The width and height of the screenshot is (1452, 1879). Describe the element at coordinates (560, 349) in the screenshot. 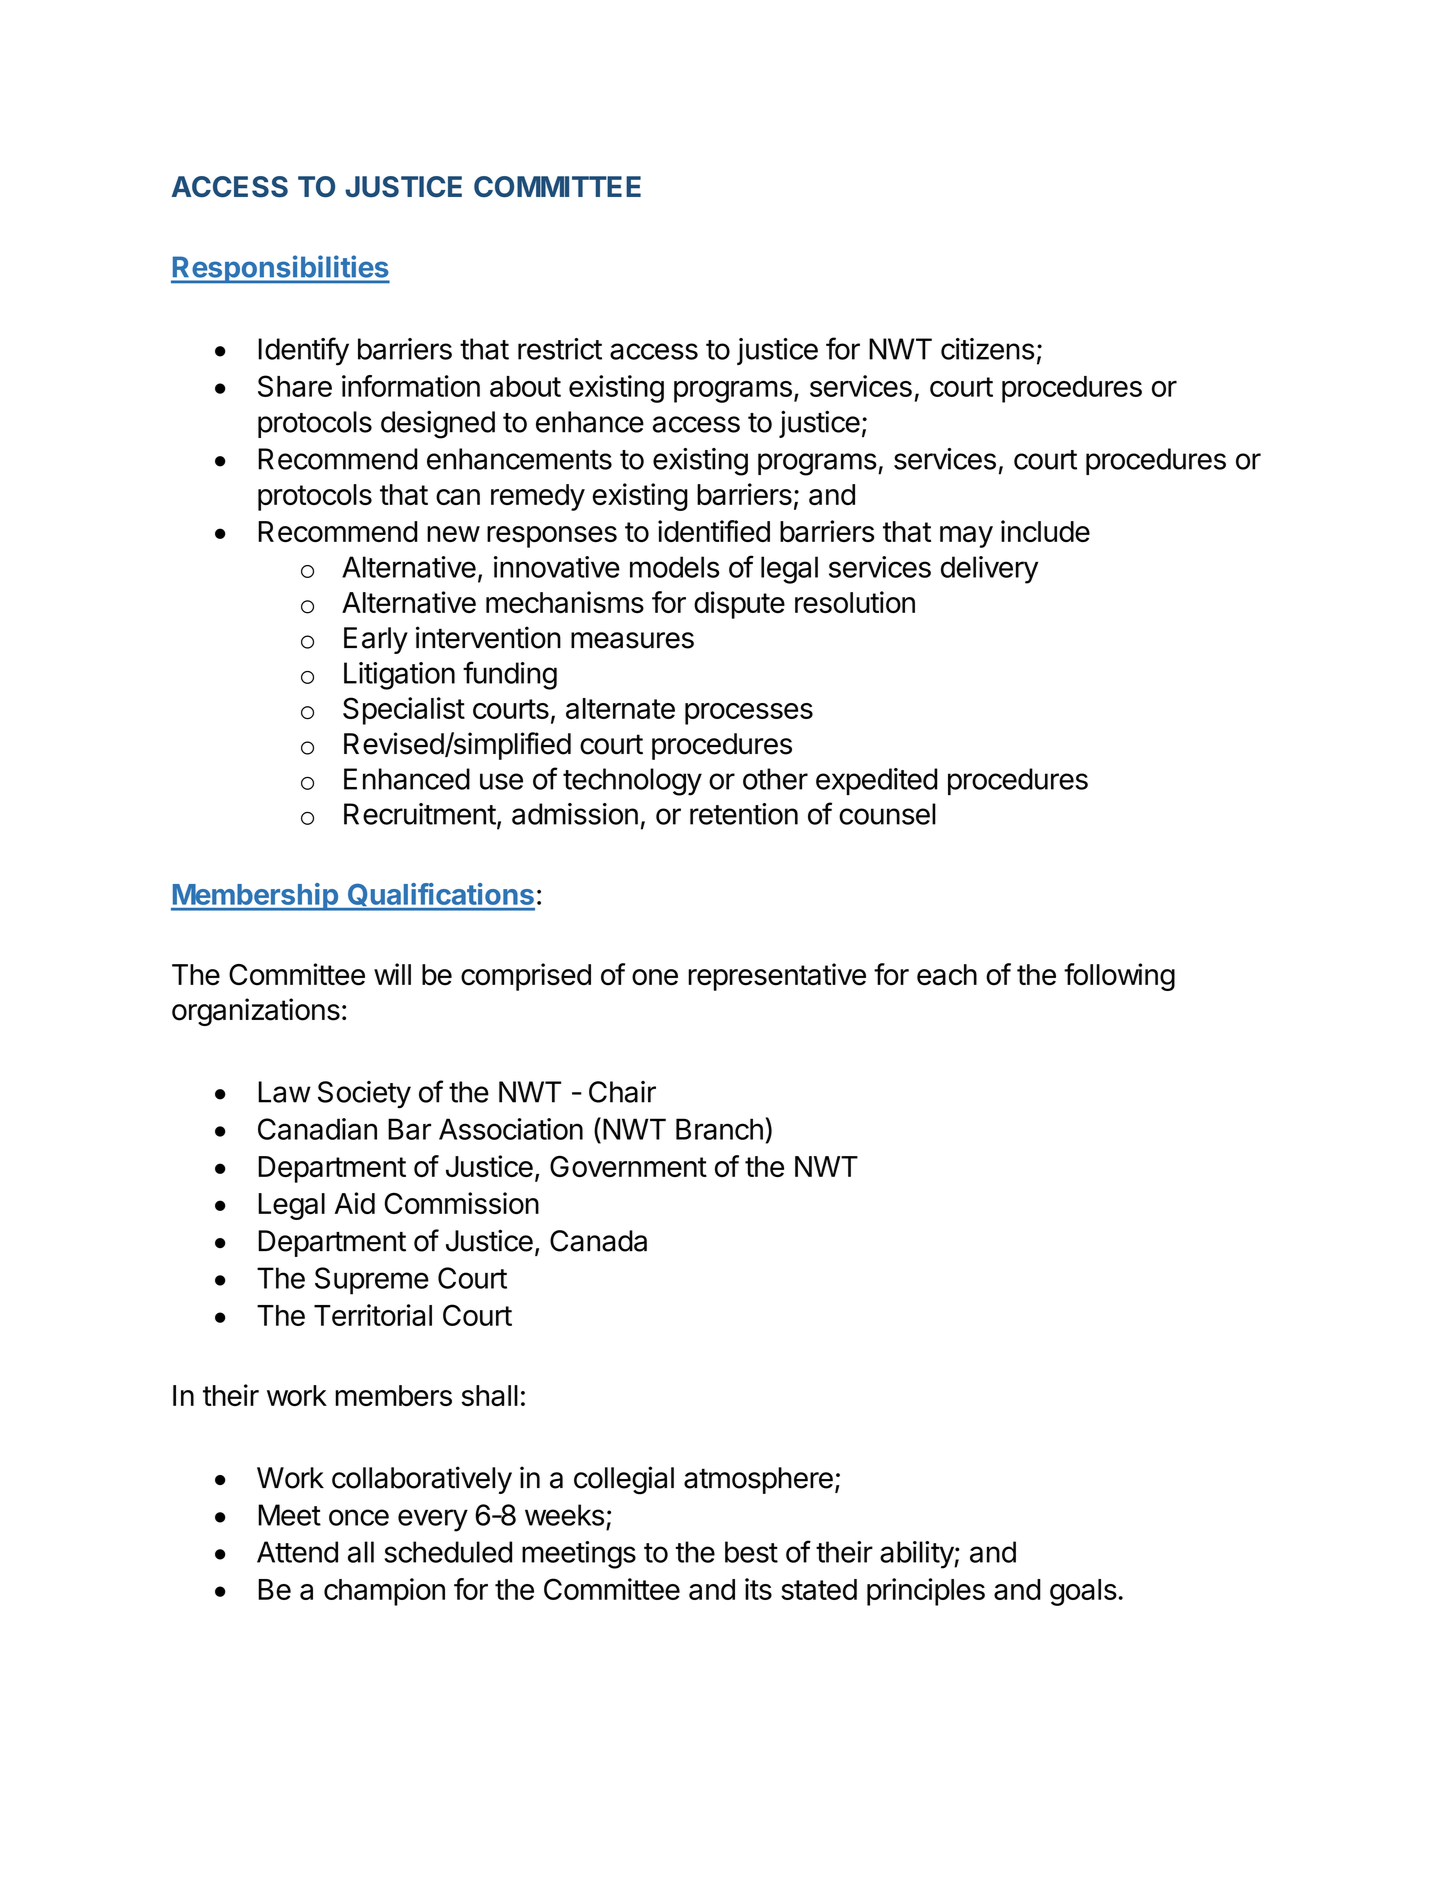

I see `restrict` at that location.
